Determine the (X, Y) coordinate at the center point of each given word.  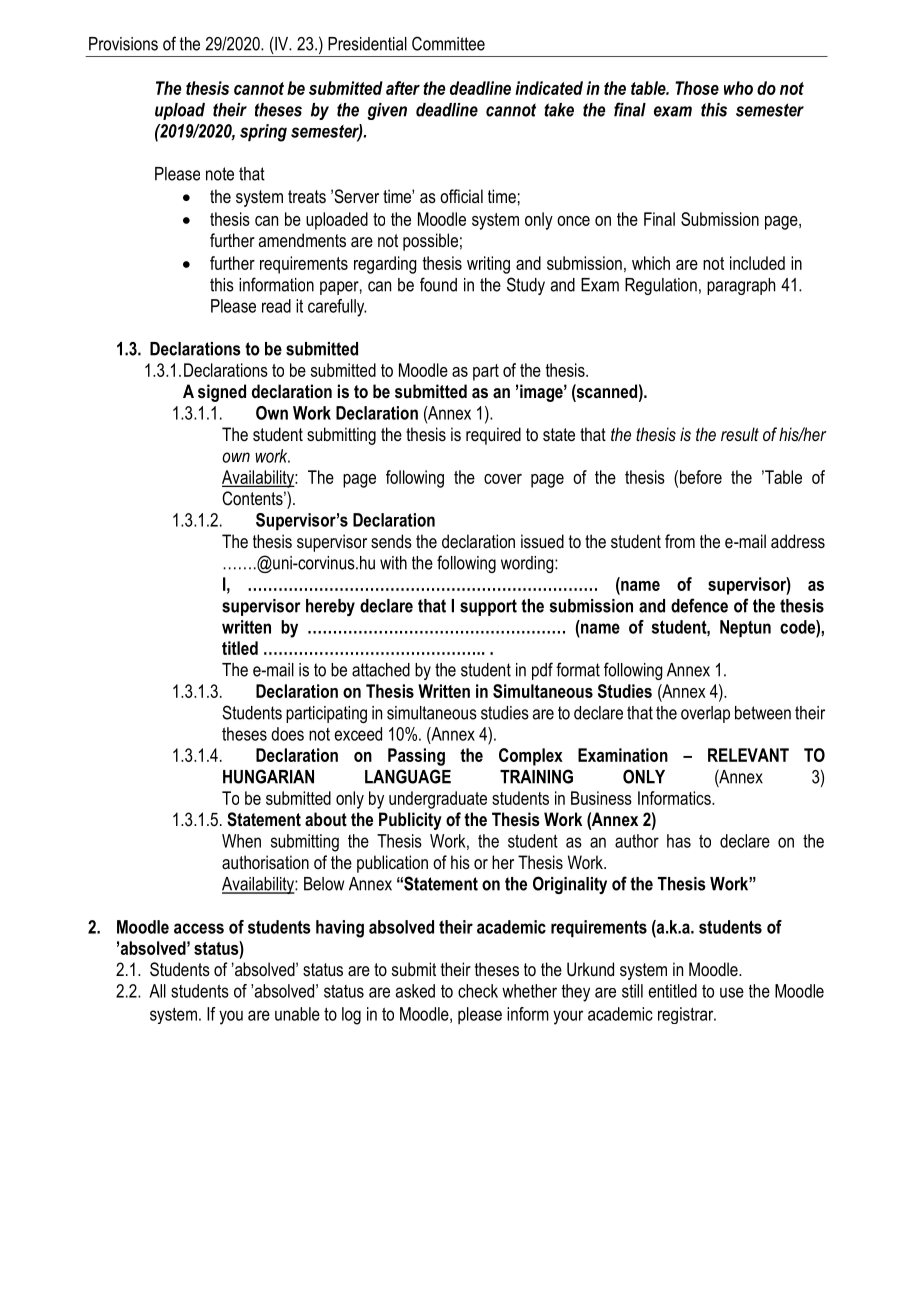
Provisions (123, 44)
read (276, 306)
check (478, 991)
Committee (448, 43)
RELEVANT (748, 755)
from (680, 541)
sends (391, 541)
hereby (330, 607)
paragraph (741, 286)
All (157, 991)
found (438, 284)
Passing (416, 757)
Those (697, 88)
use (732, 992)
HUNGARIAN (268, 776)
